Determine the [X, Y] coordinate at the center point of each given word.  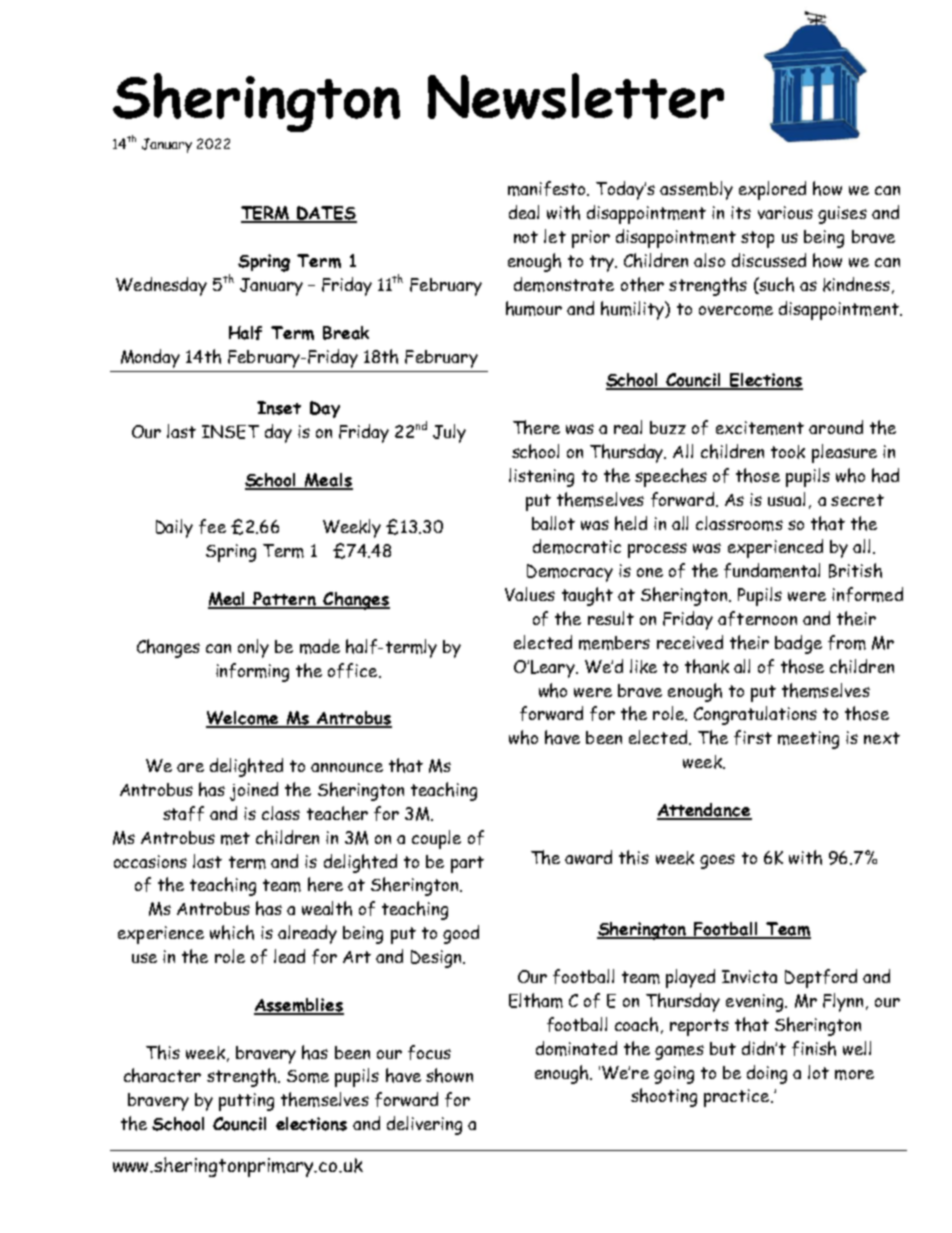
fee [212, 526]
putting [246, 1102]
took [788, 452]
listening [541, 477]
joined [254, 791]
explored [772, 190]
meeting [808, 740]
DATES [326, 214]
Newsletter [576, 96]
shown [449, 1075]
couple [436, 839]
